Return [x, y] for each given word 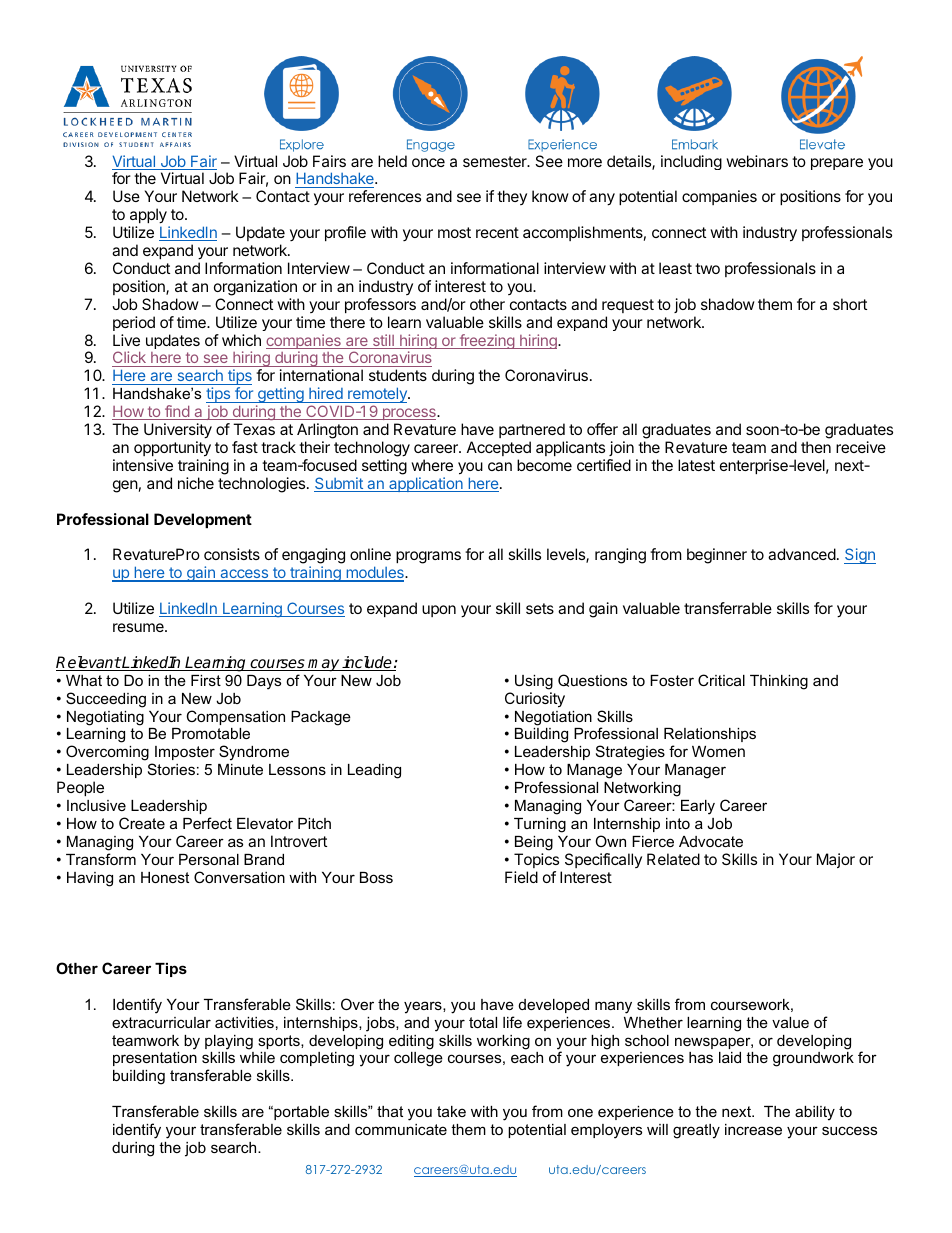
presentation [155, 1059]
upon [439, 611]
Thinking [779, 682]
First [206, 680]
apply [149, 217]
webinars [757, 161]
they [512, 197]
